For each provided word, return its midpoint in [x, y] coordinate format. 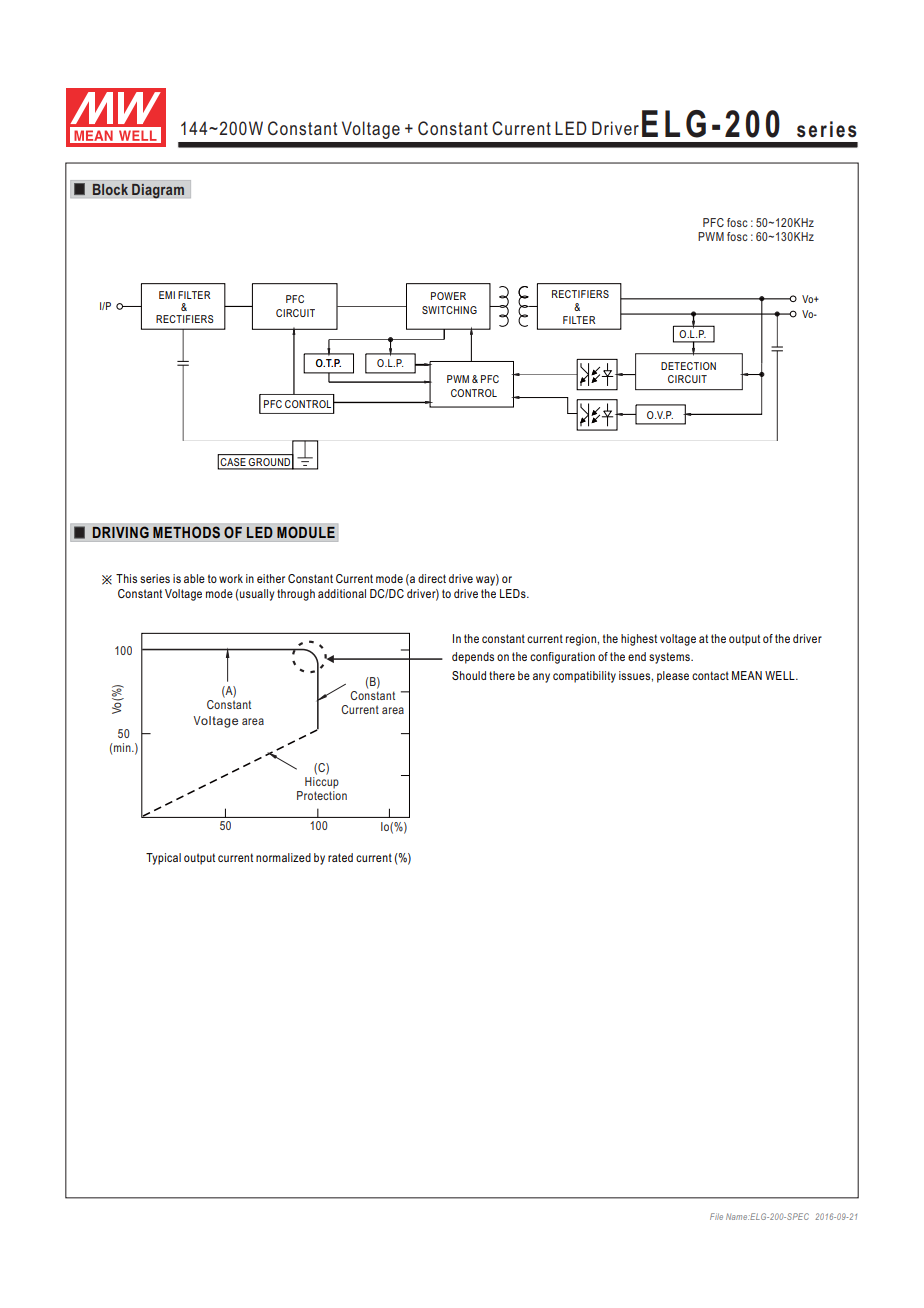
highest [639, 640]
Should [469, 675]
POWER [448, 296]
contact [710, 675]
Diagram [158, 191]
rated [340, 857]
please [673, 677]
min [123, 747]
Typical [163, 859]
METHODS [186, 532]
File [716, 1216]
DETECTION [688, 366]
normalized [283, 857]
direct [432, 578]
